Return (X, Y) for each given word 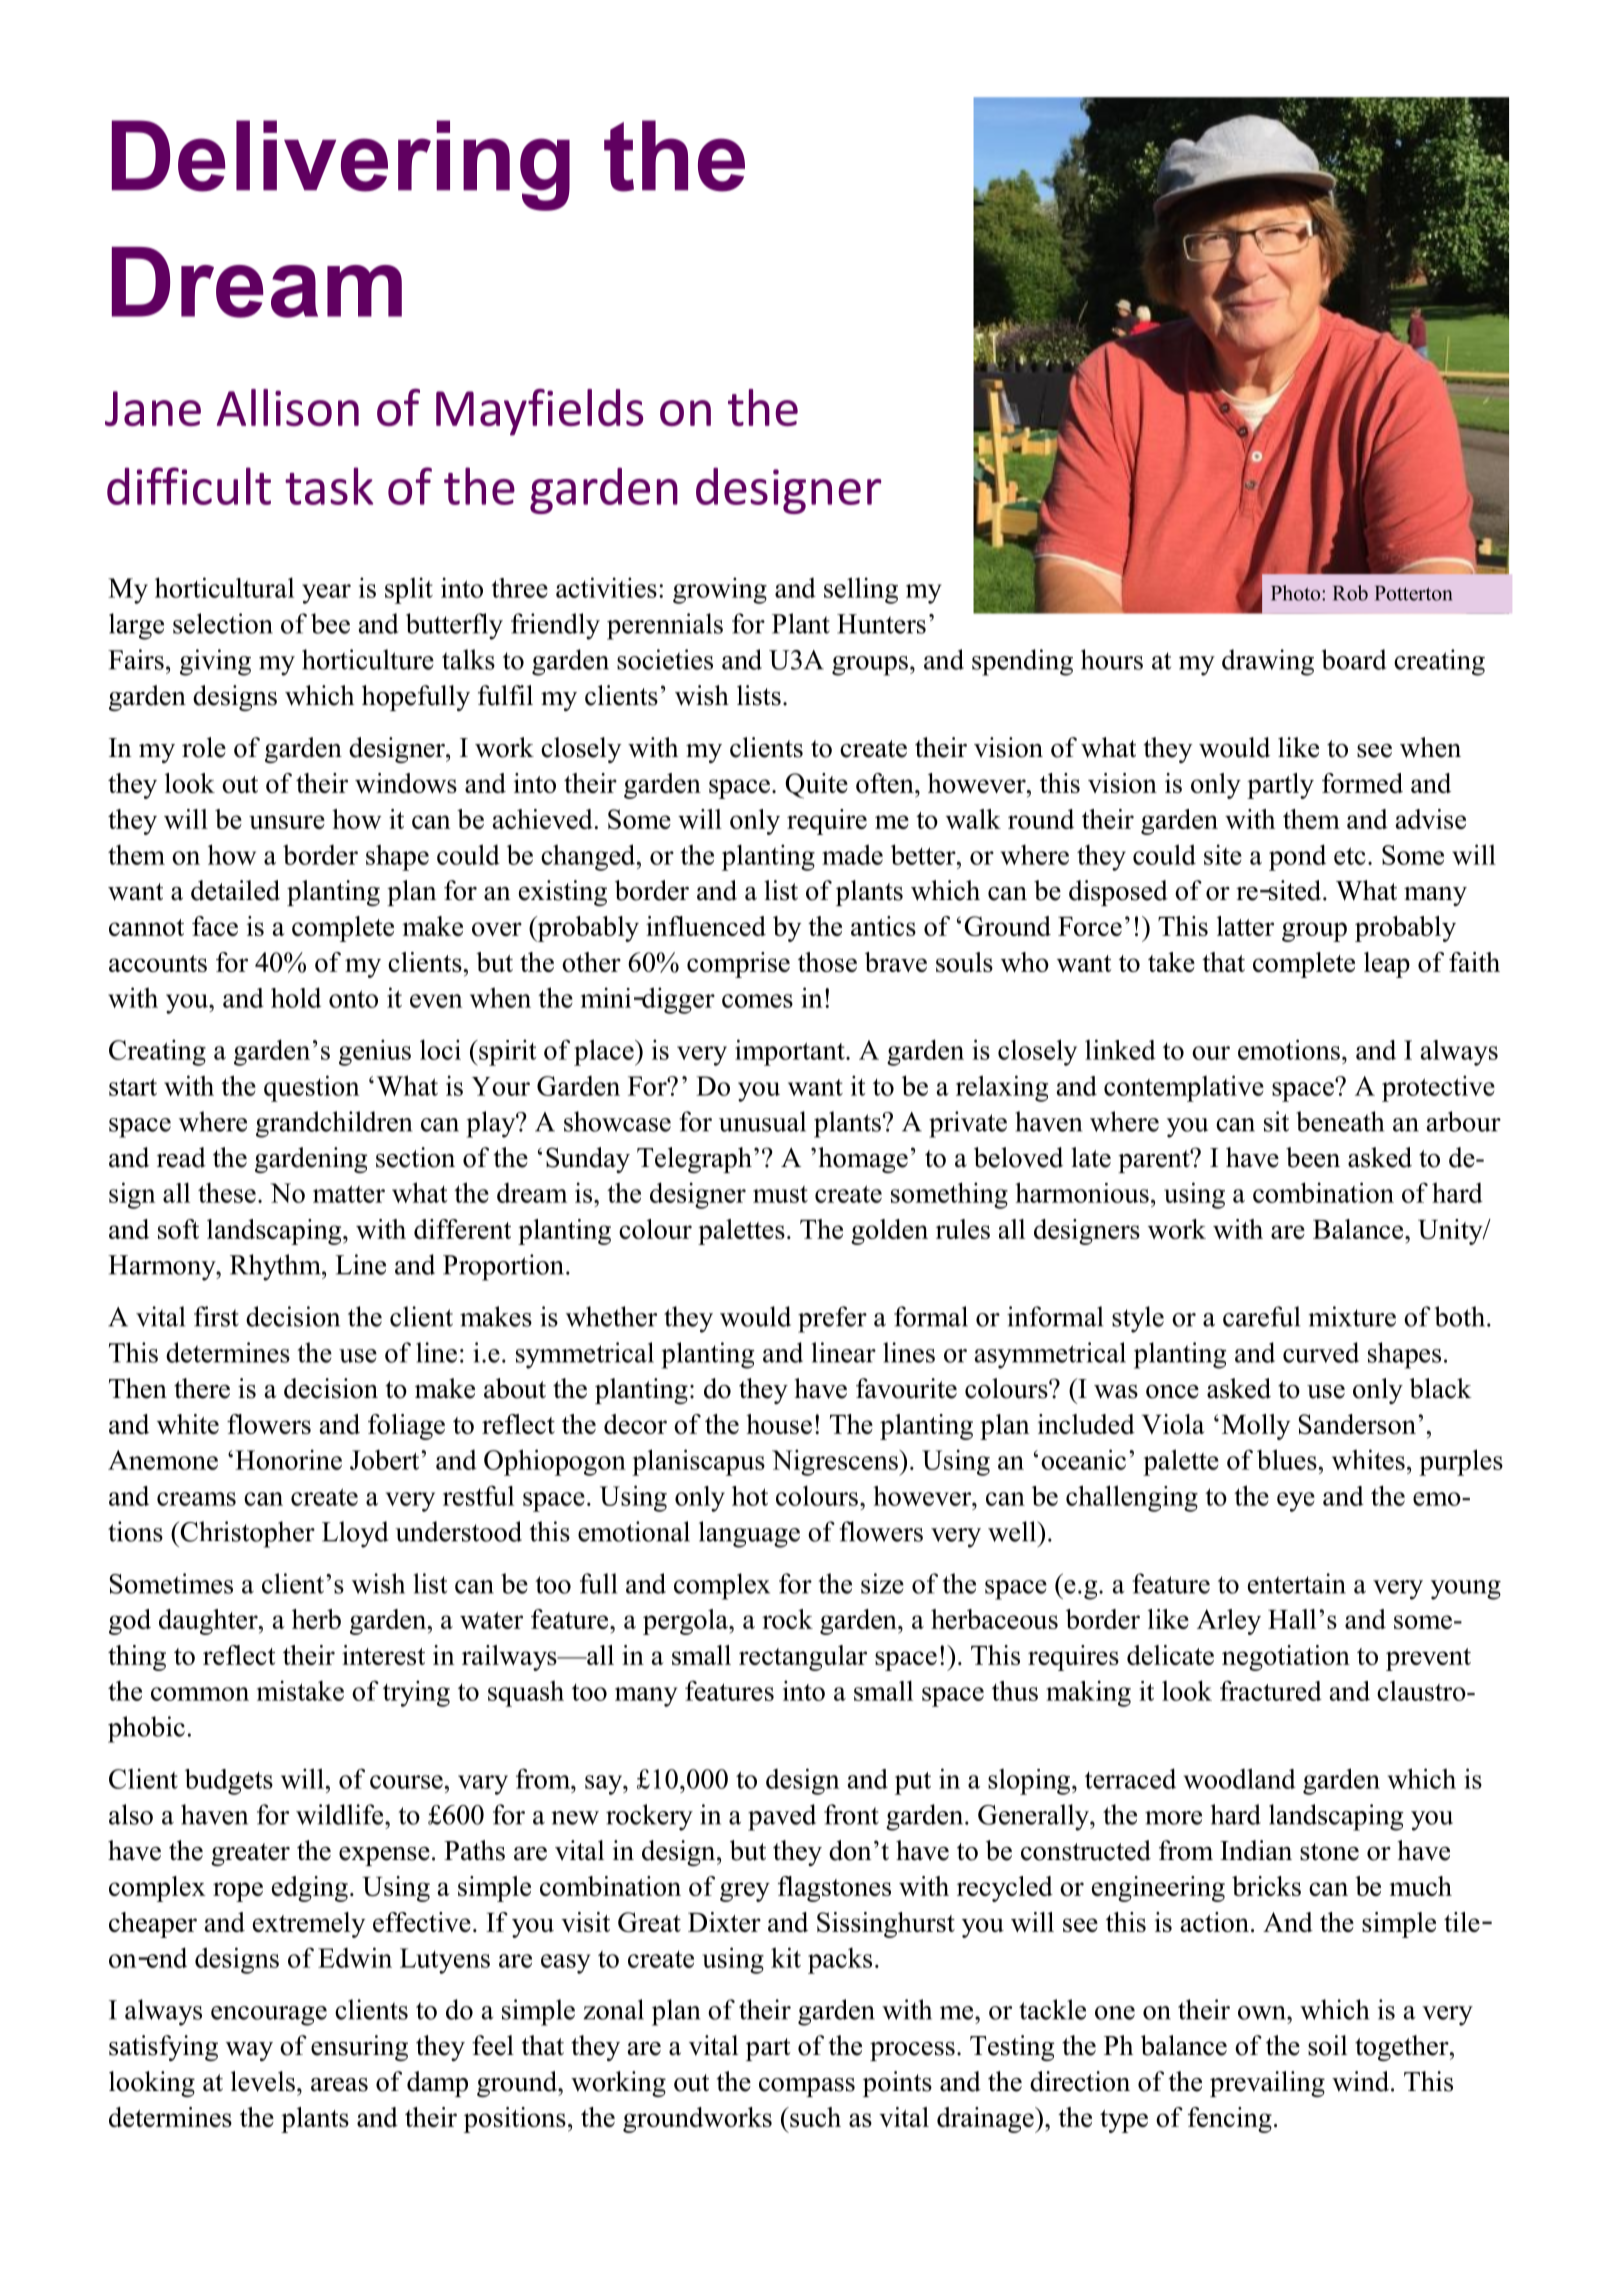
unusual (762, 1121)
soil (1327, 2045)
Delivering (341, 165)
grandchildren (334, 1124)
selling (861, 590)
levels (263, 2081)
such (814, 2117)
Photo (1297, 593)
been (1313, 1157)
